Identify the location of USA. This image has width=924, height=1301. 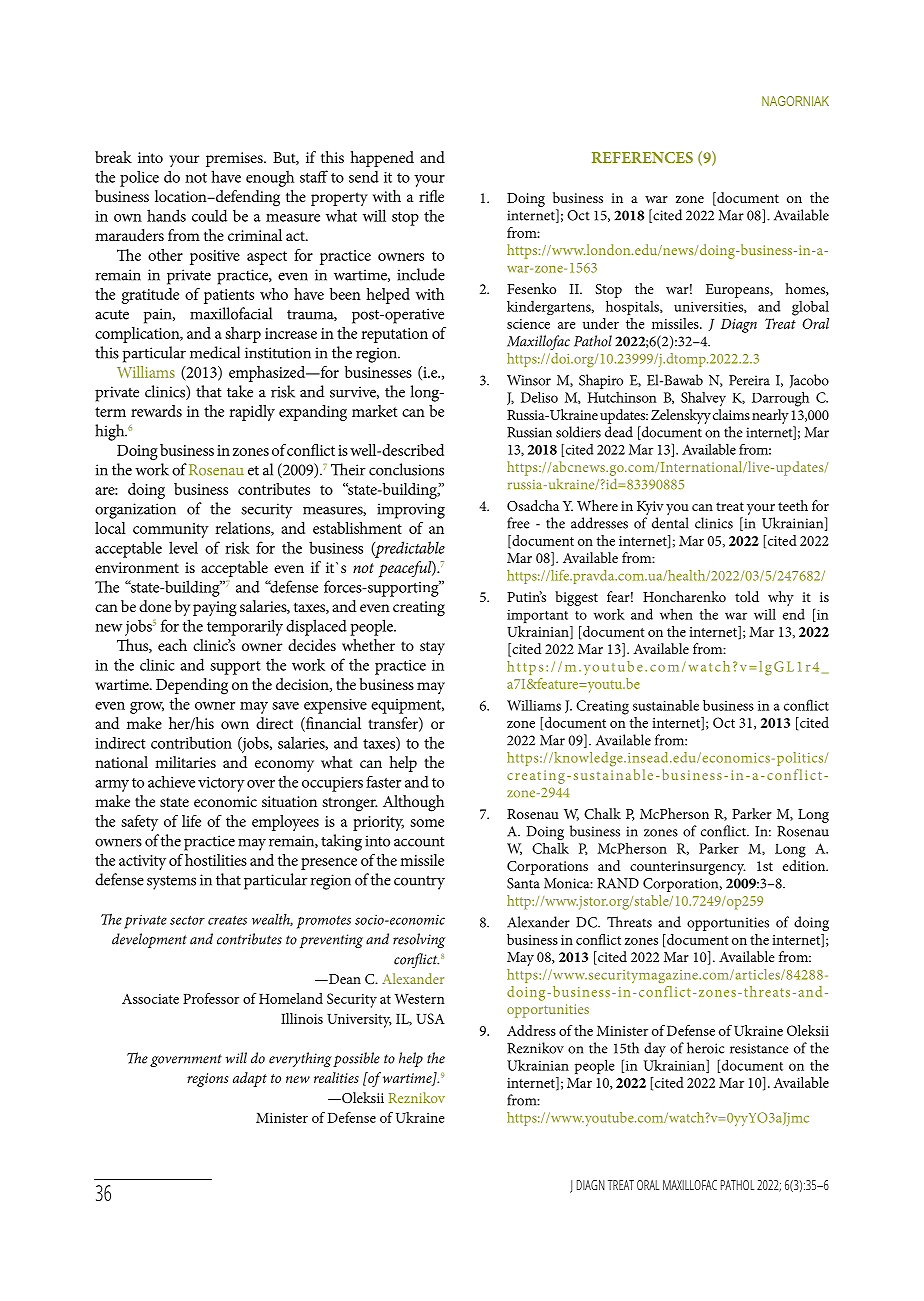
(430, 1018).
